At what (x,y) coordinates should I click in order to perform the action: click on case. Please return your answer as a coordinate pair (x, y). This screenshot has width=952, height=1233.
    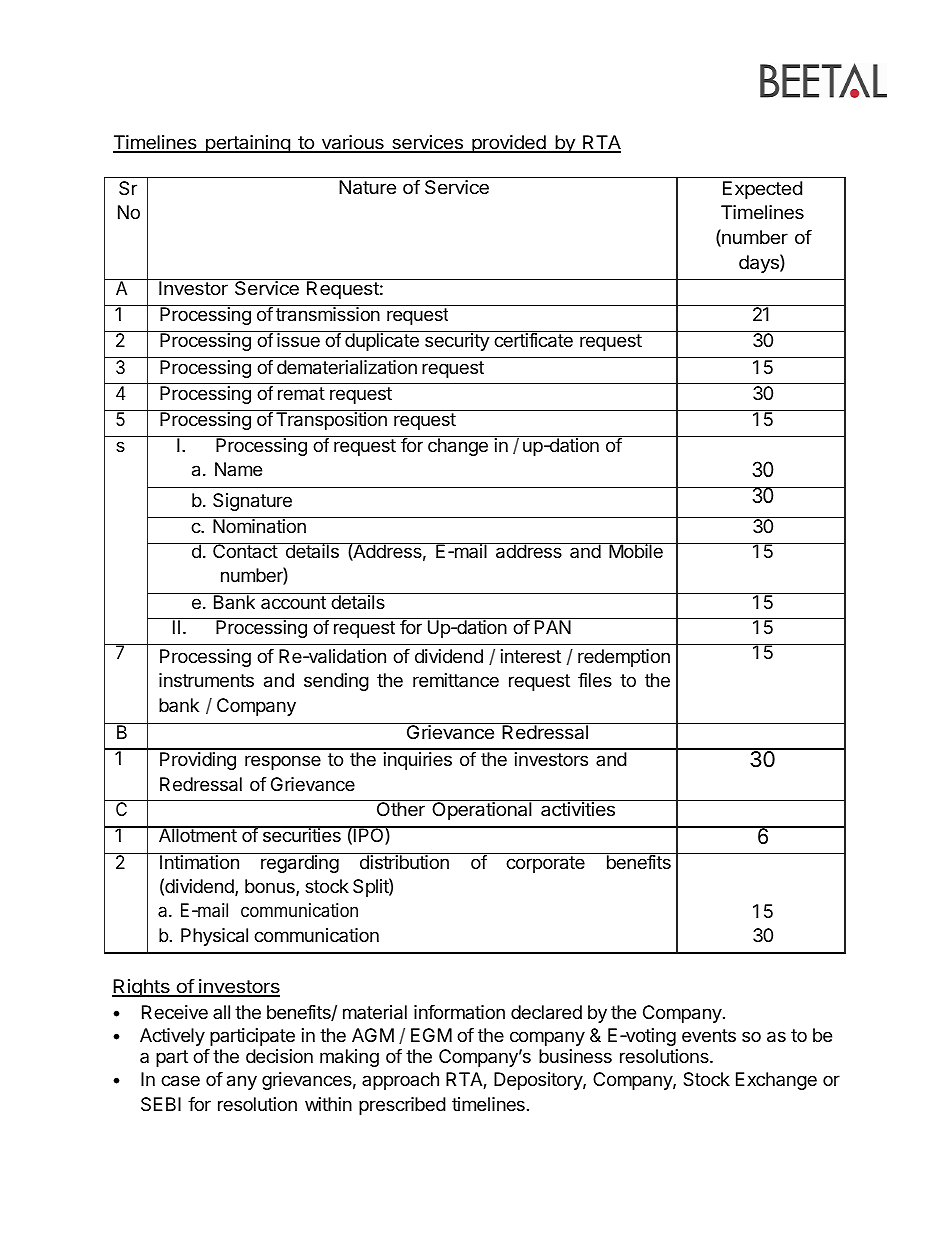
    Looking at the image, I should click on (180, 1081).
